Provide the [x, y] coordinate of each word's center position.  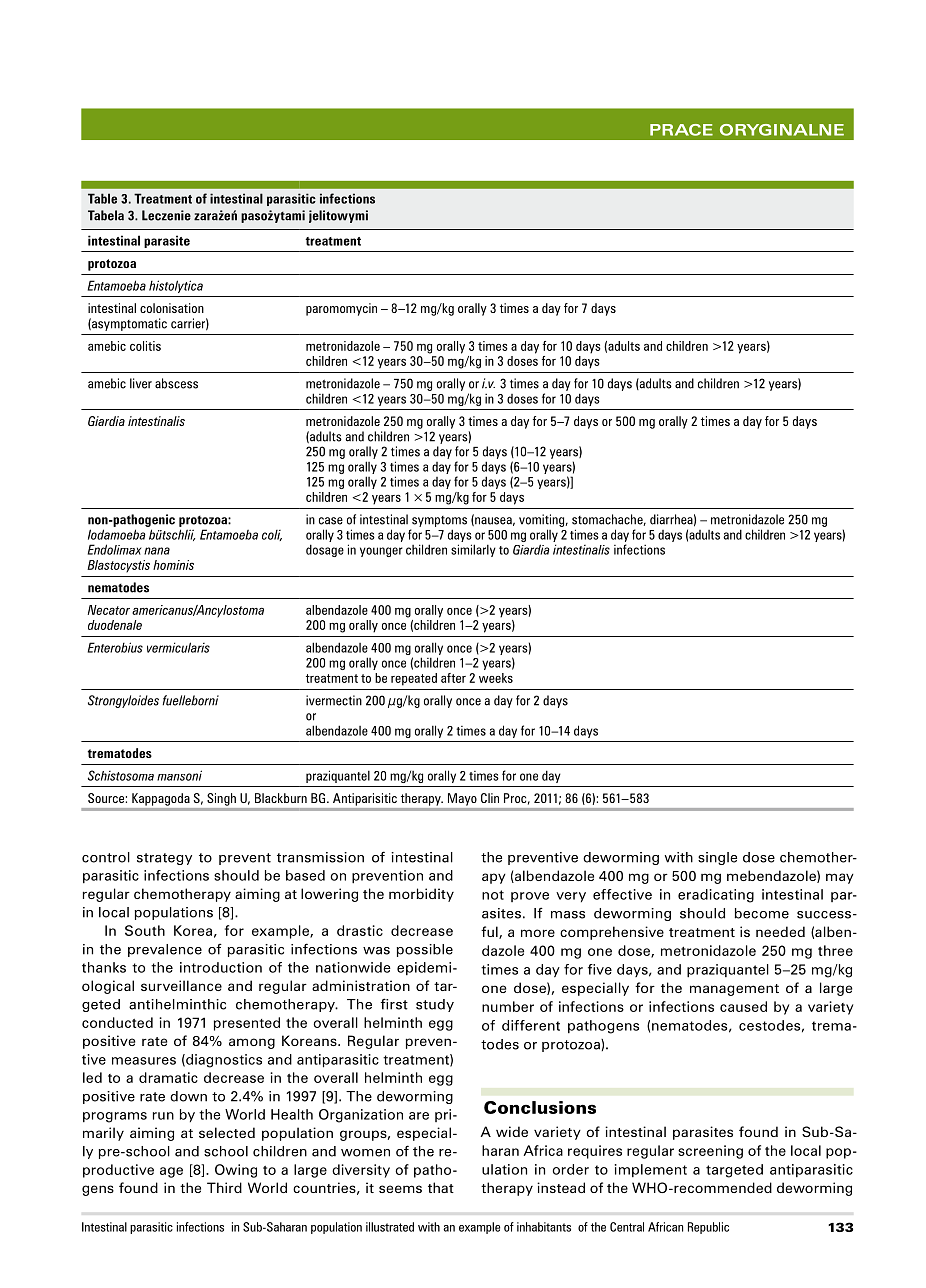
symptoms [439, 521]
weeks [496, 678]
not [493, 895]
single [717, 858]
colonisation [172, 308]
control [106, 857]
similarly [473, 550]
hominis [173, 565]
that [441, 1187]
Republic [708, 1228]
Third [224, 1187]
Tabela [106, 215]
